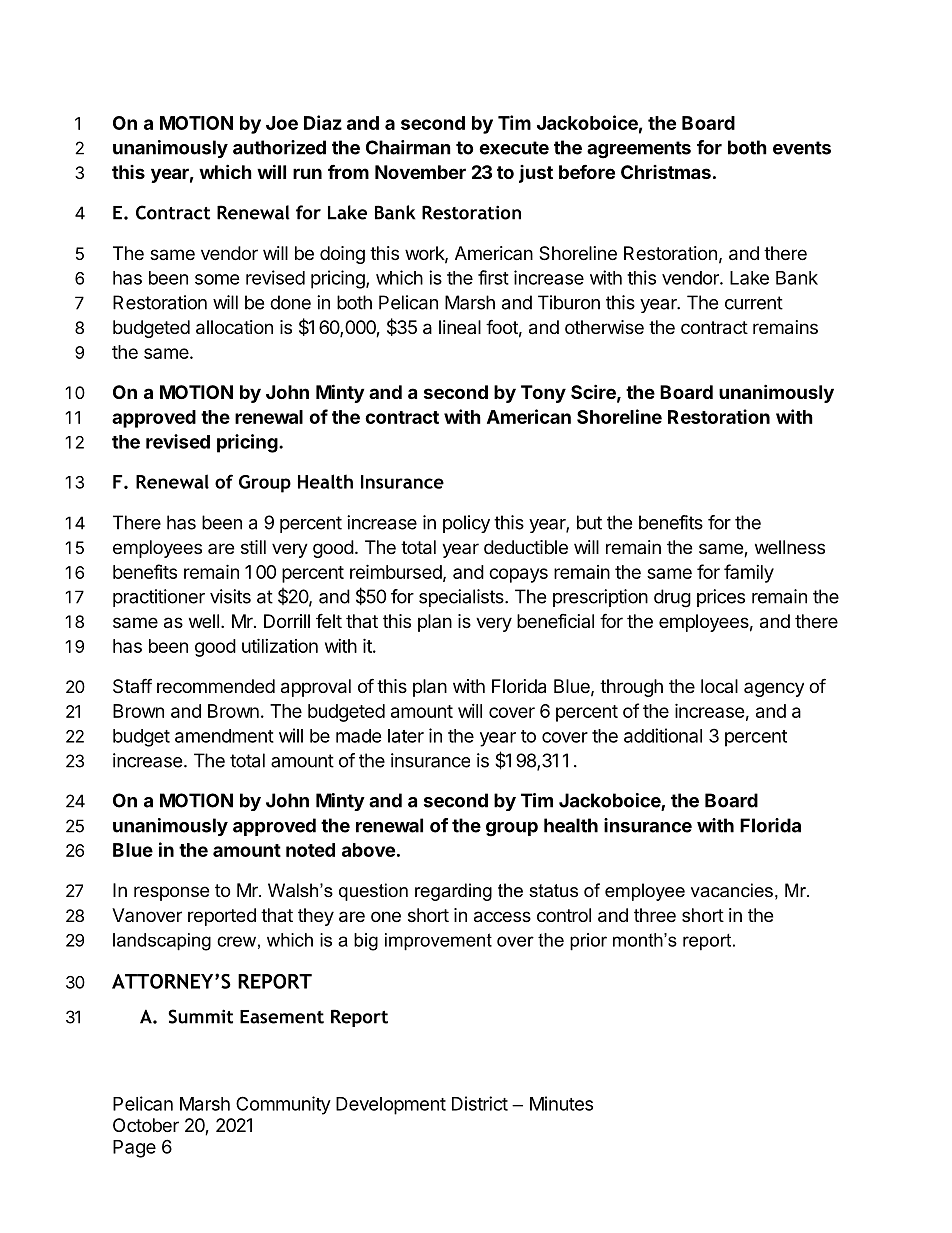 The width and height of the page is (952, 1233). I want to click on authorized, so click(279, 147).
